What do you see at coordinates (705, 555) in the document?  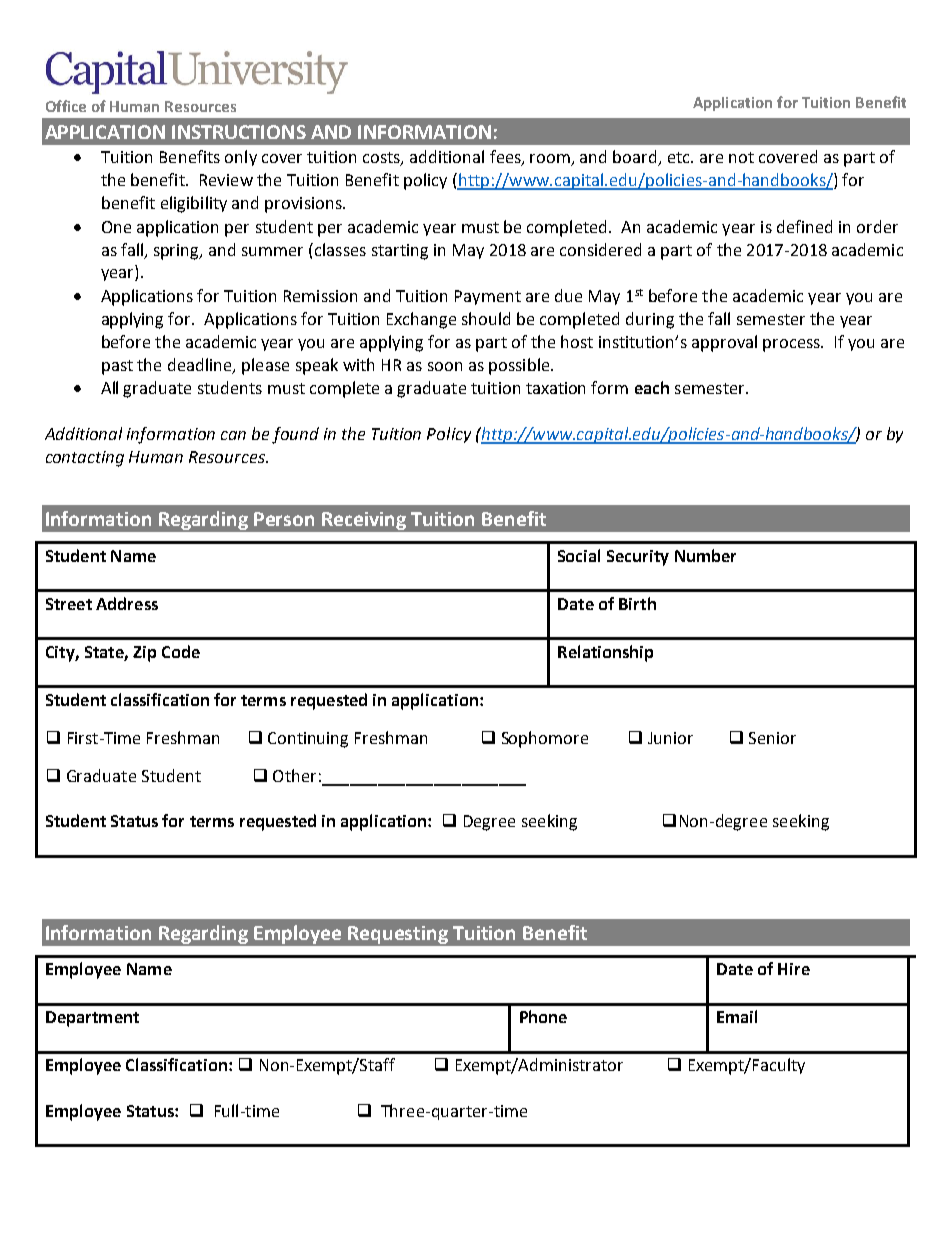 I see `Number` at bounding box center [705, 555].
